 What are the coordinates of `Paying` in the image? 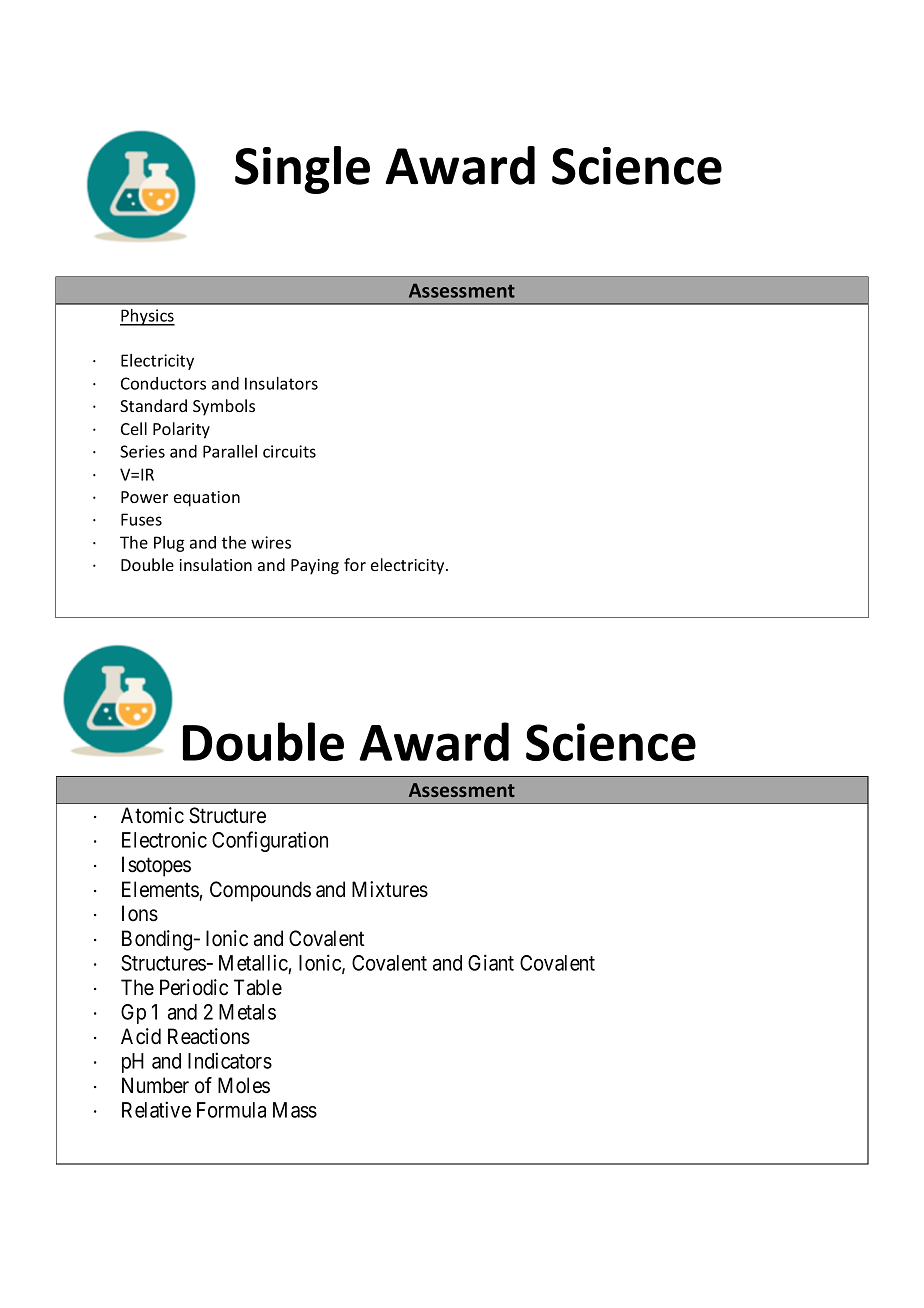 It's located at (315, 567).
